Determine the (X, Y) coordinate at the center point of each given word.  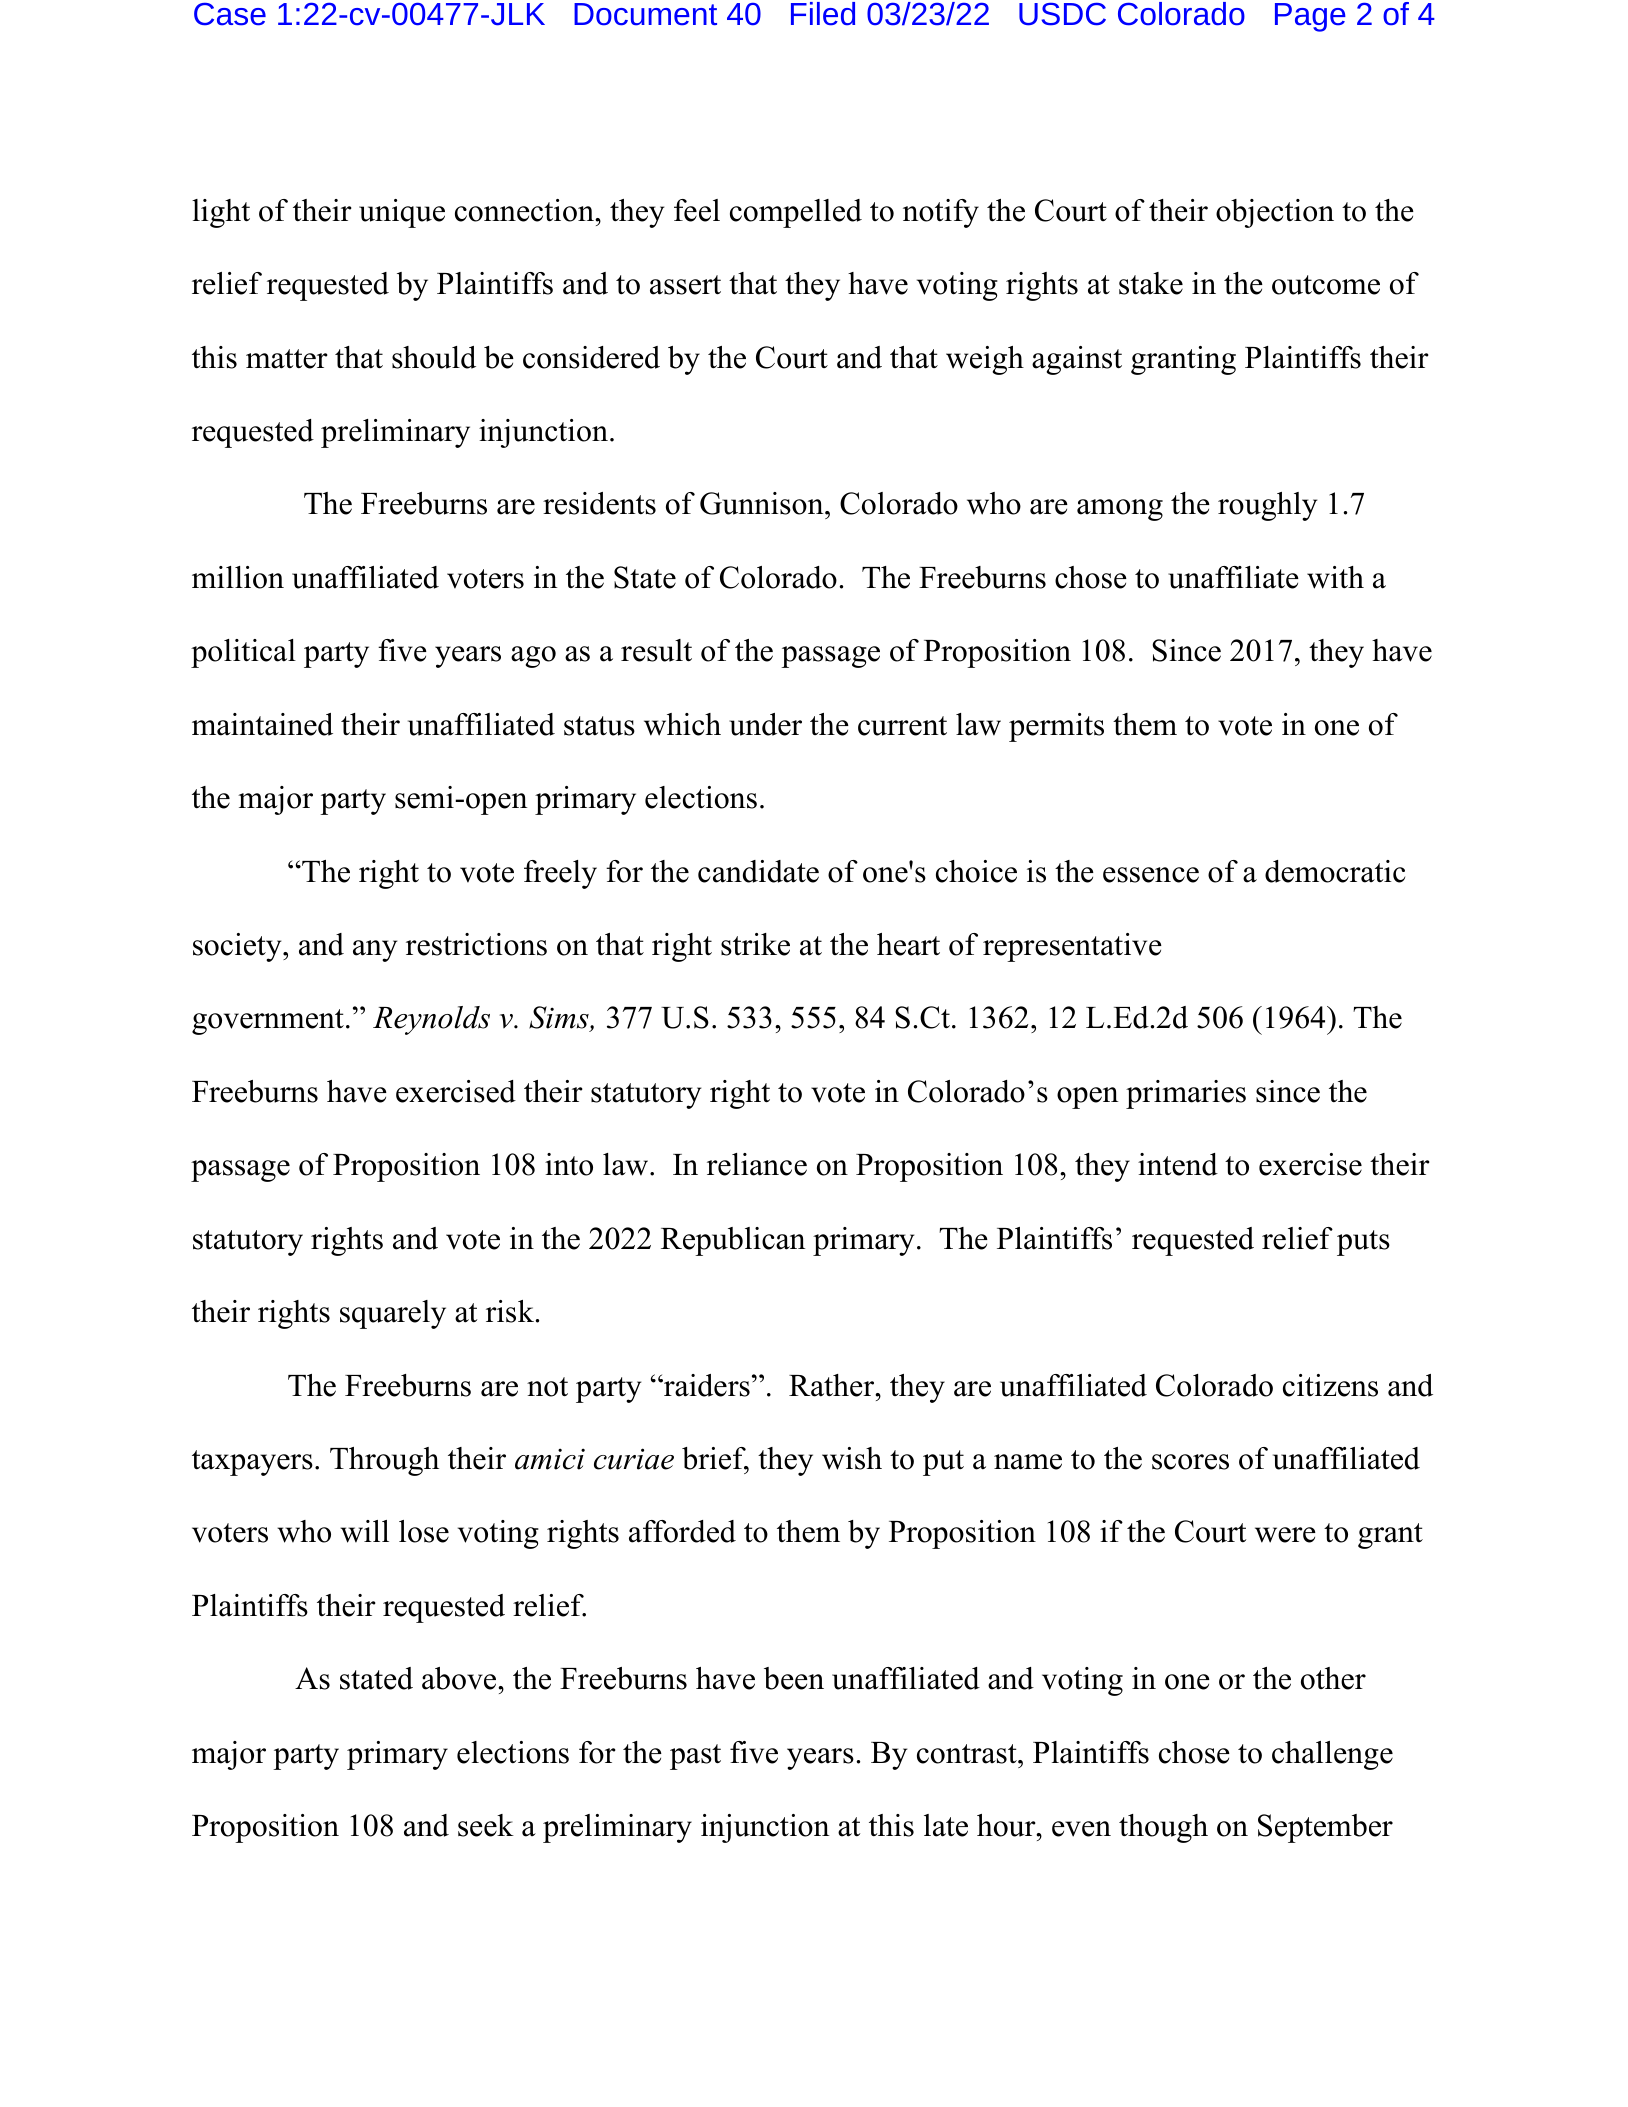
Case (230, 14)
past (695, 1757)
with (1335, 577)
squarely (393, 1314)
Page (1310, 17)
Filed (823, 14)
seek (486, 1825)
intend (1178, 1164)
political (243, 653)
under (765, 724)
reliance (757, 1164)
